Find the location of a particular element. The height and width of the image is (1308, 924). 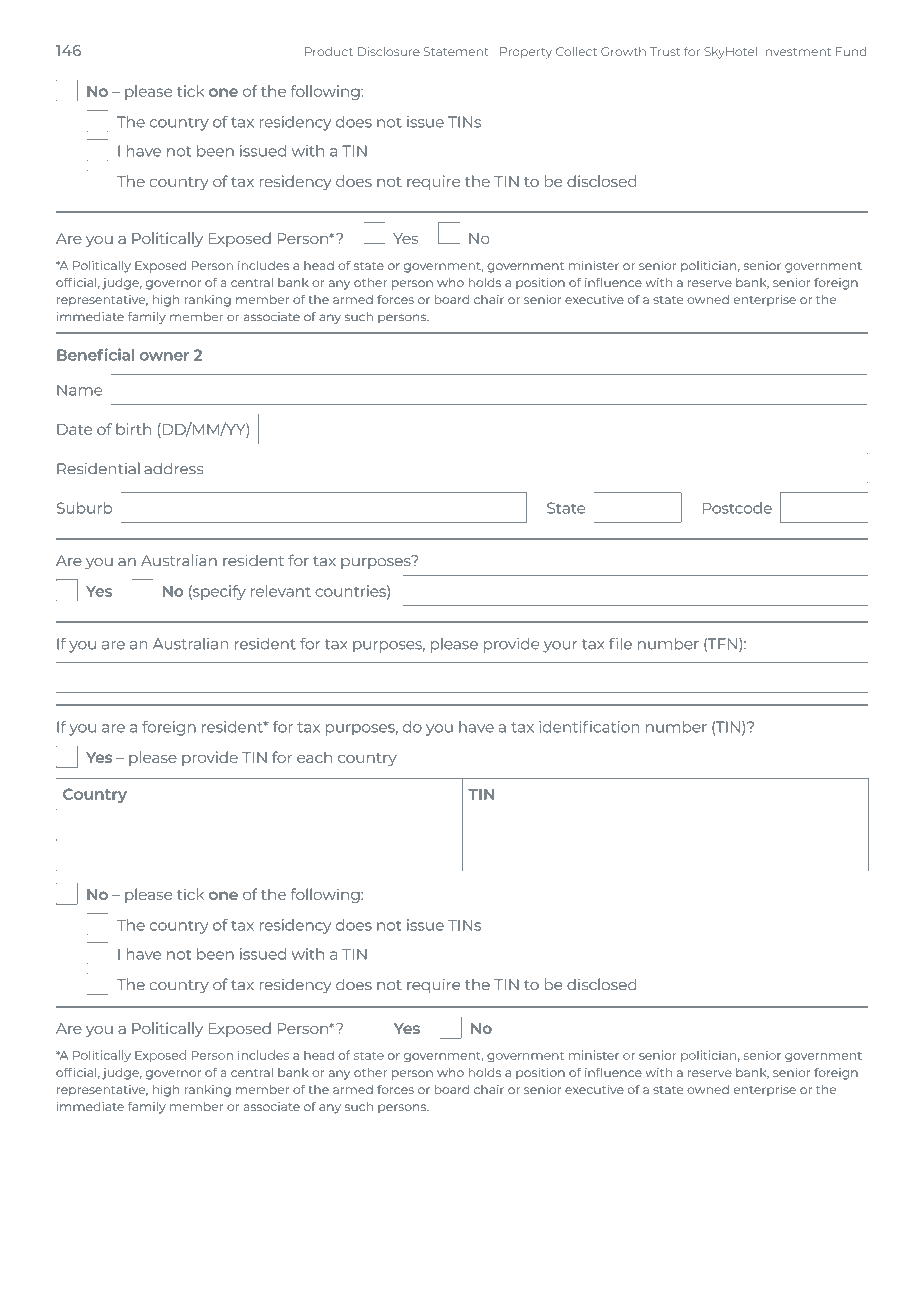

your is located at coordinates (560, 647).
